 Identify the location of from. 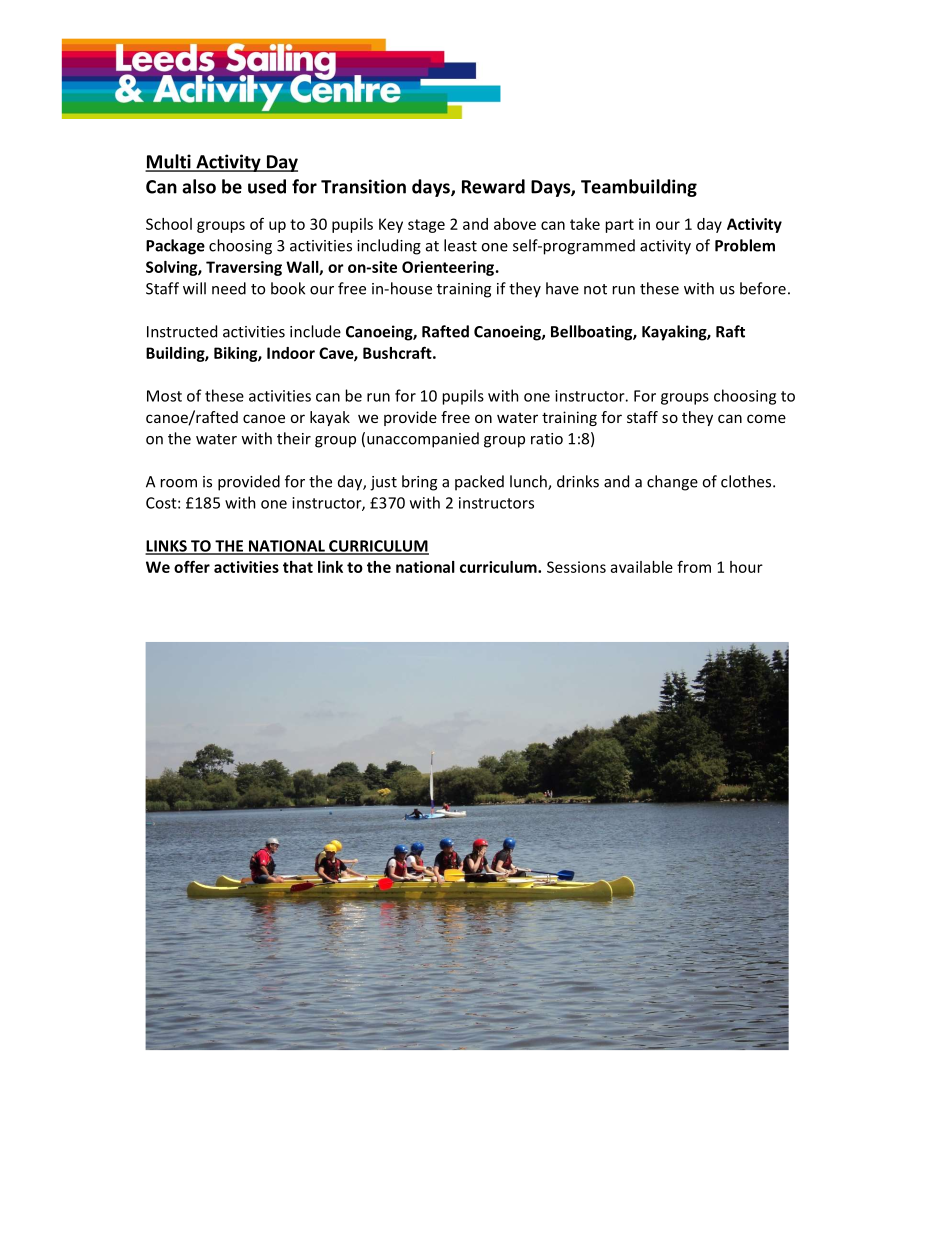
(694, 566).
